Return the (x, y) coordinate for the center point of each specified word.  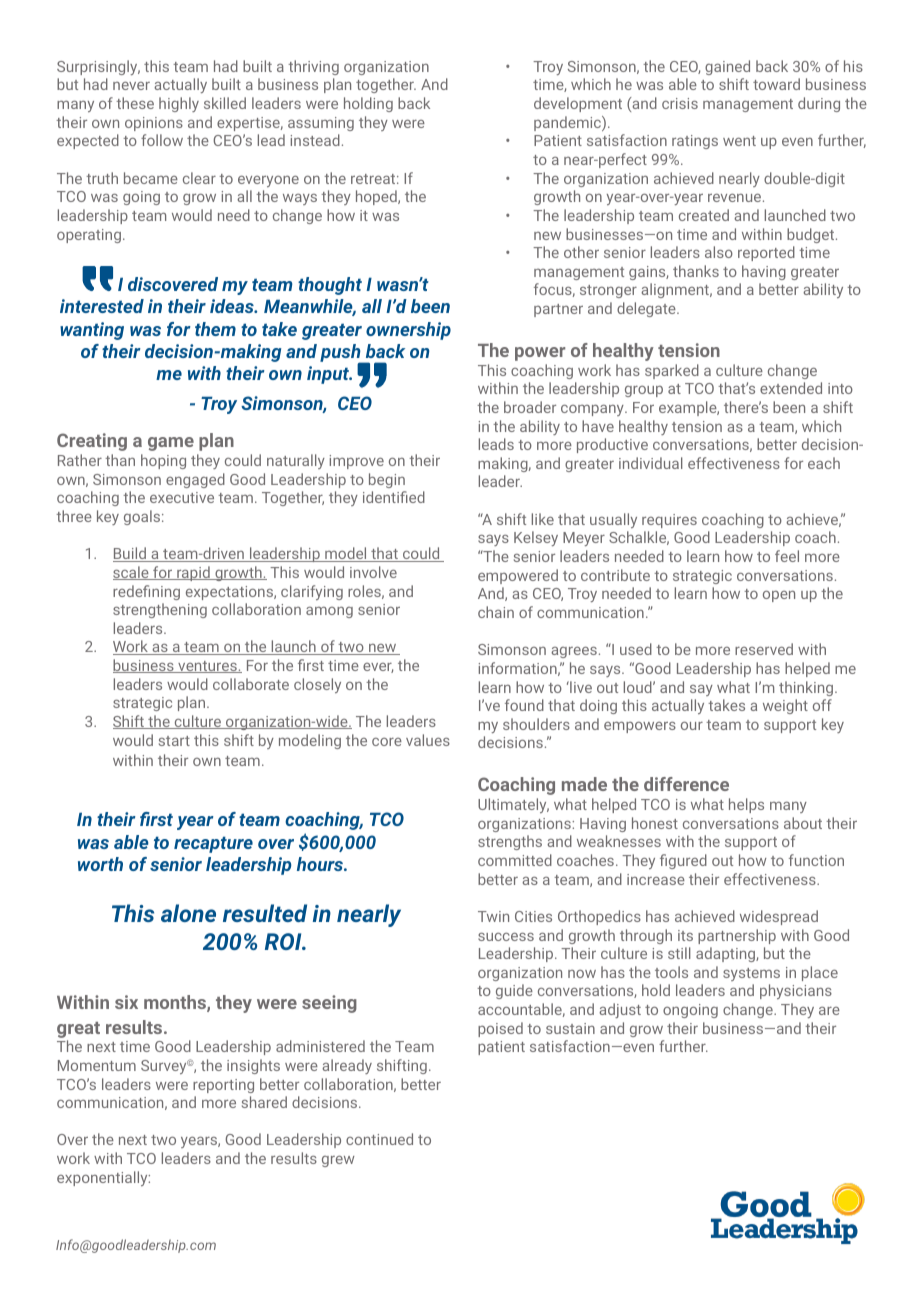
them (215, 329)
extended (791, 388)
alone (188, 913)
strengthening (160, 610)
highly (179, 104)
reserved (764, 649)
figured (683, 861)
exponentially (103, 1178)
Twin (493, 916)
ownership (408, 331)
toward (776, 84)
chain (496, 612)
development (578, 104)
